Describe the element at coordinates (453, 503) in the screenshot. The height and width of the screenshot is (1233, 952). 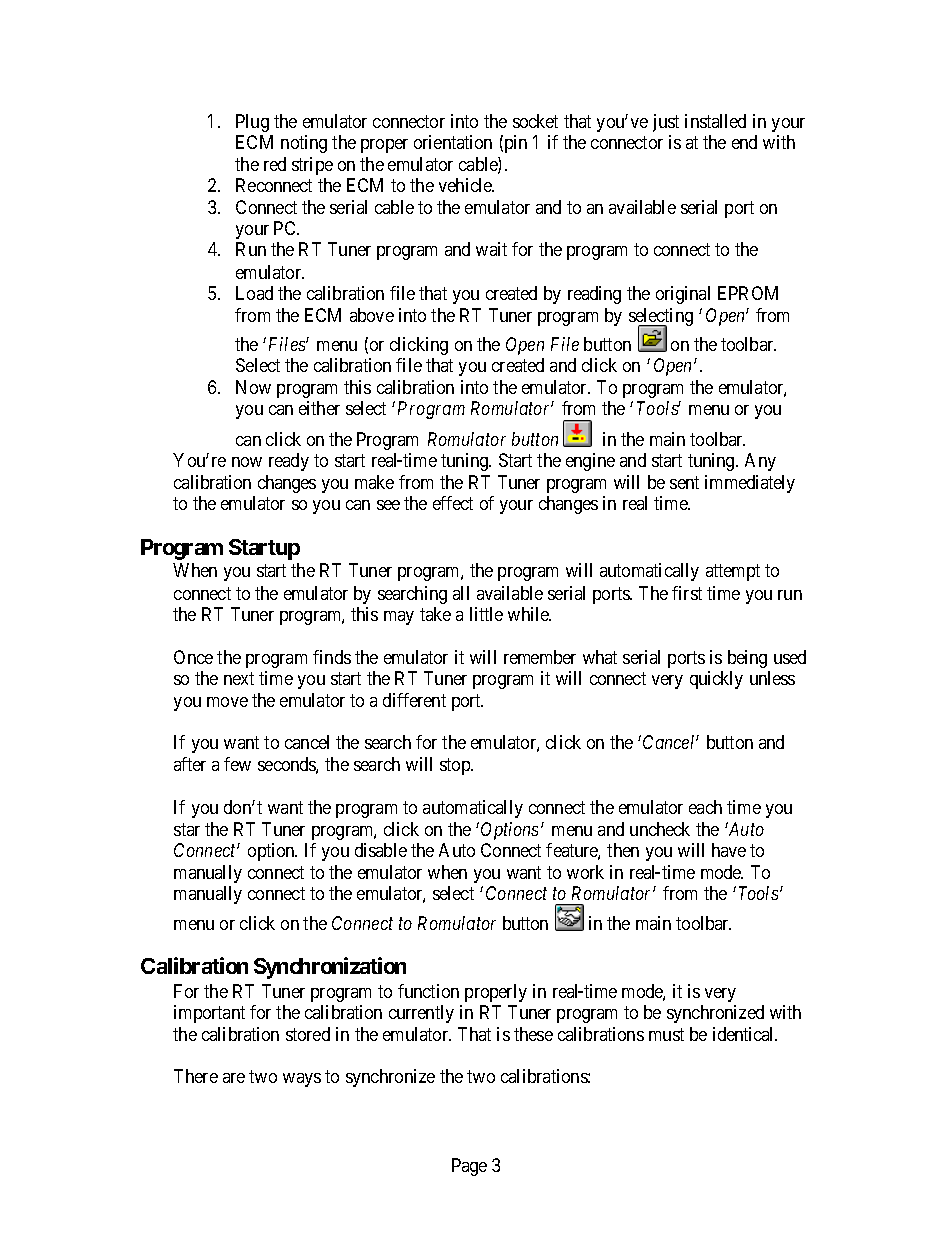
I see `effect` at that location.
